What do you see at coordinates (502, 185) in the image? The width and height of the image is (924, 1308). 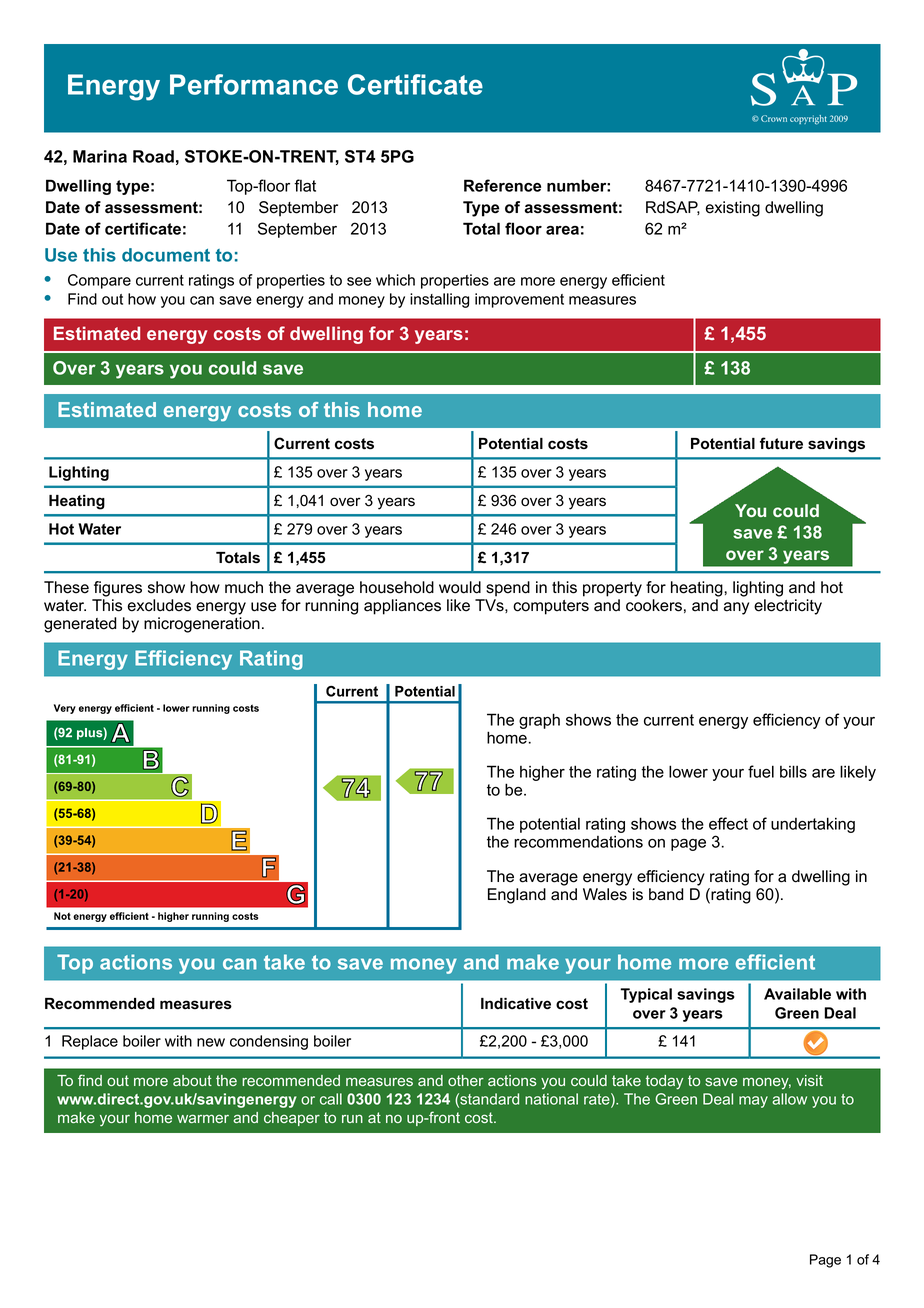 I see `Reference` at bounding box center [502, 185].
